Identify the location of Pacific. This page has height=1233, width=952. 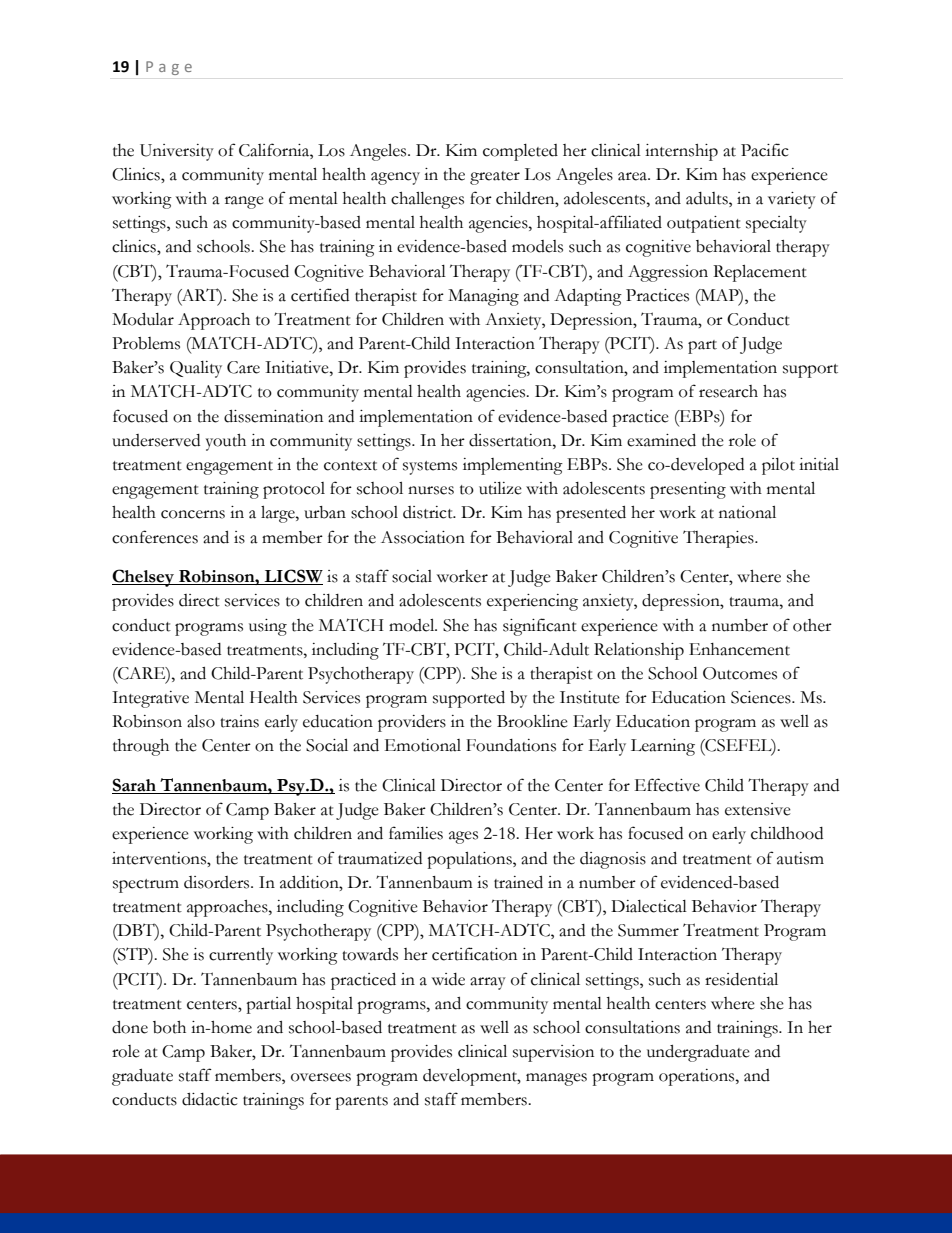
(765, 150).
